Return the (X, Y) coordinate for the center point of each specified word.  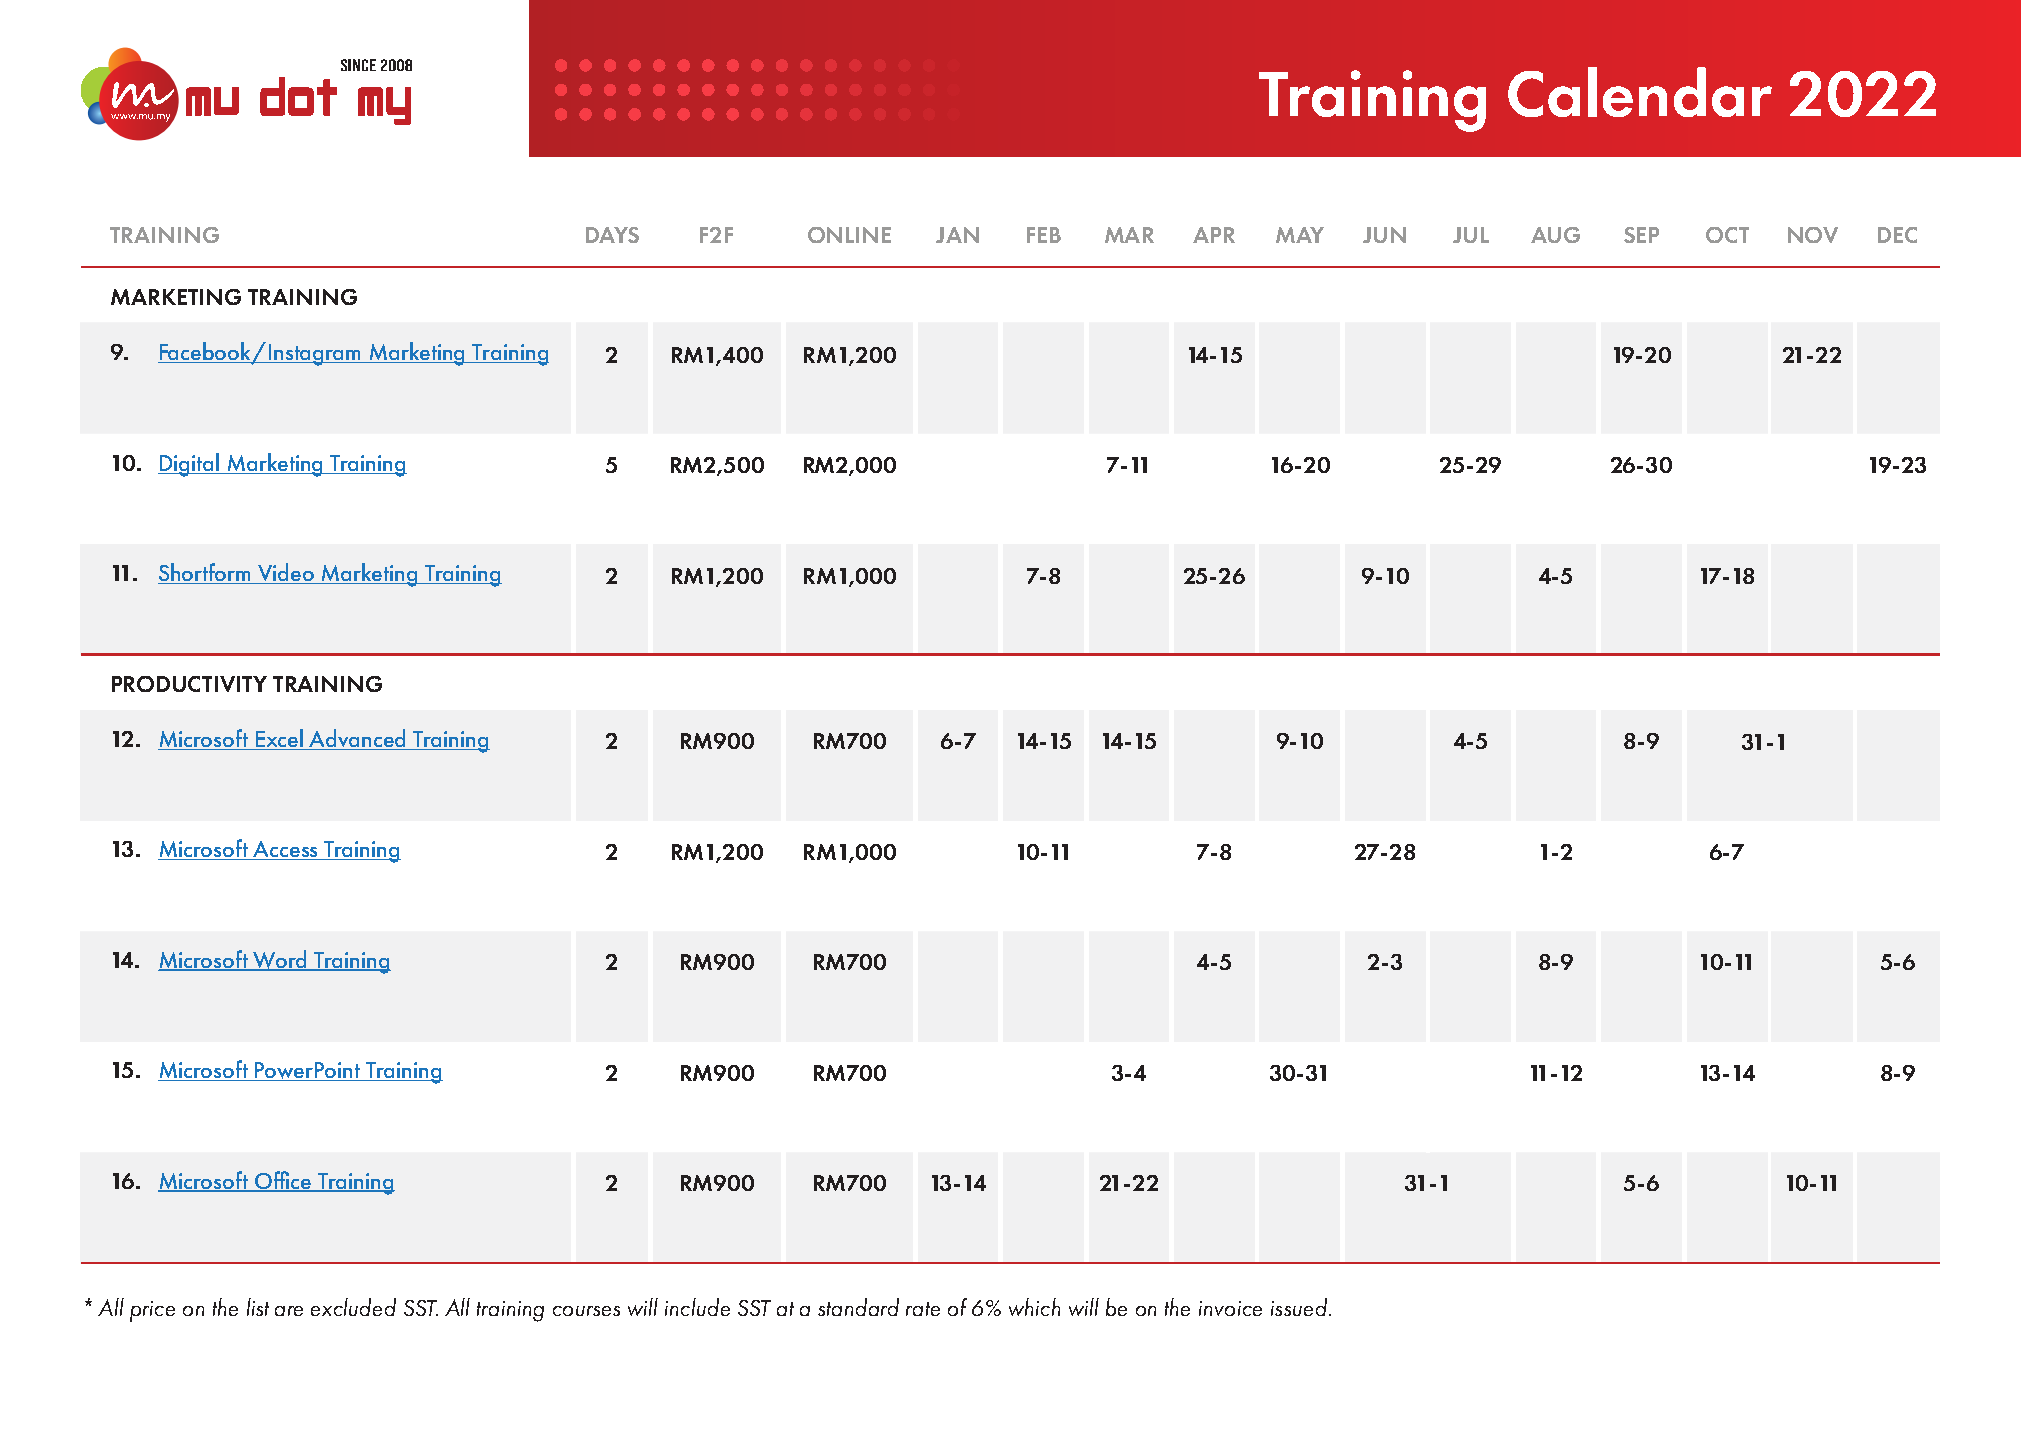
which (1034, 1307)
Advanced (358, 739)
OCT (1727, 235)
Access (286, 850)
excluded (353, 1307)
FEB (1044, 235)
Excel (280, 739)
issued (1300, 1307)
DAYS (612, 235)
